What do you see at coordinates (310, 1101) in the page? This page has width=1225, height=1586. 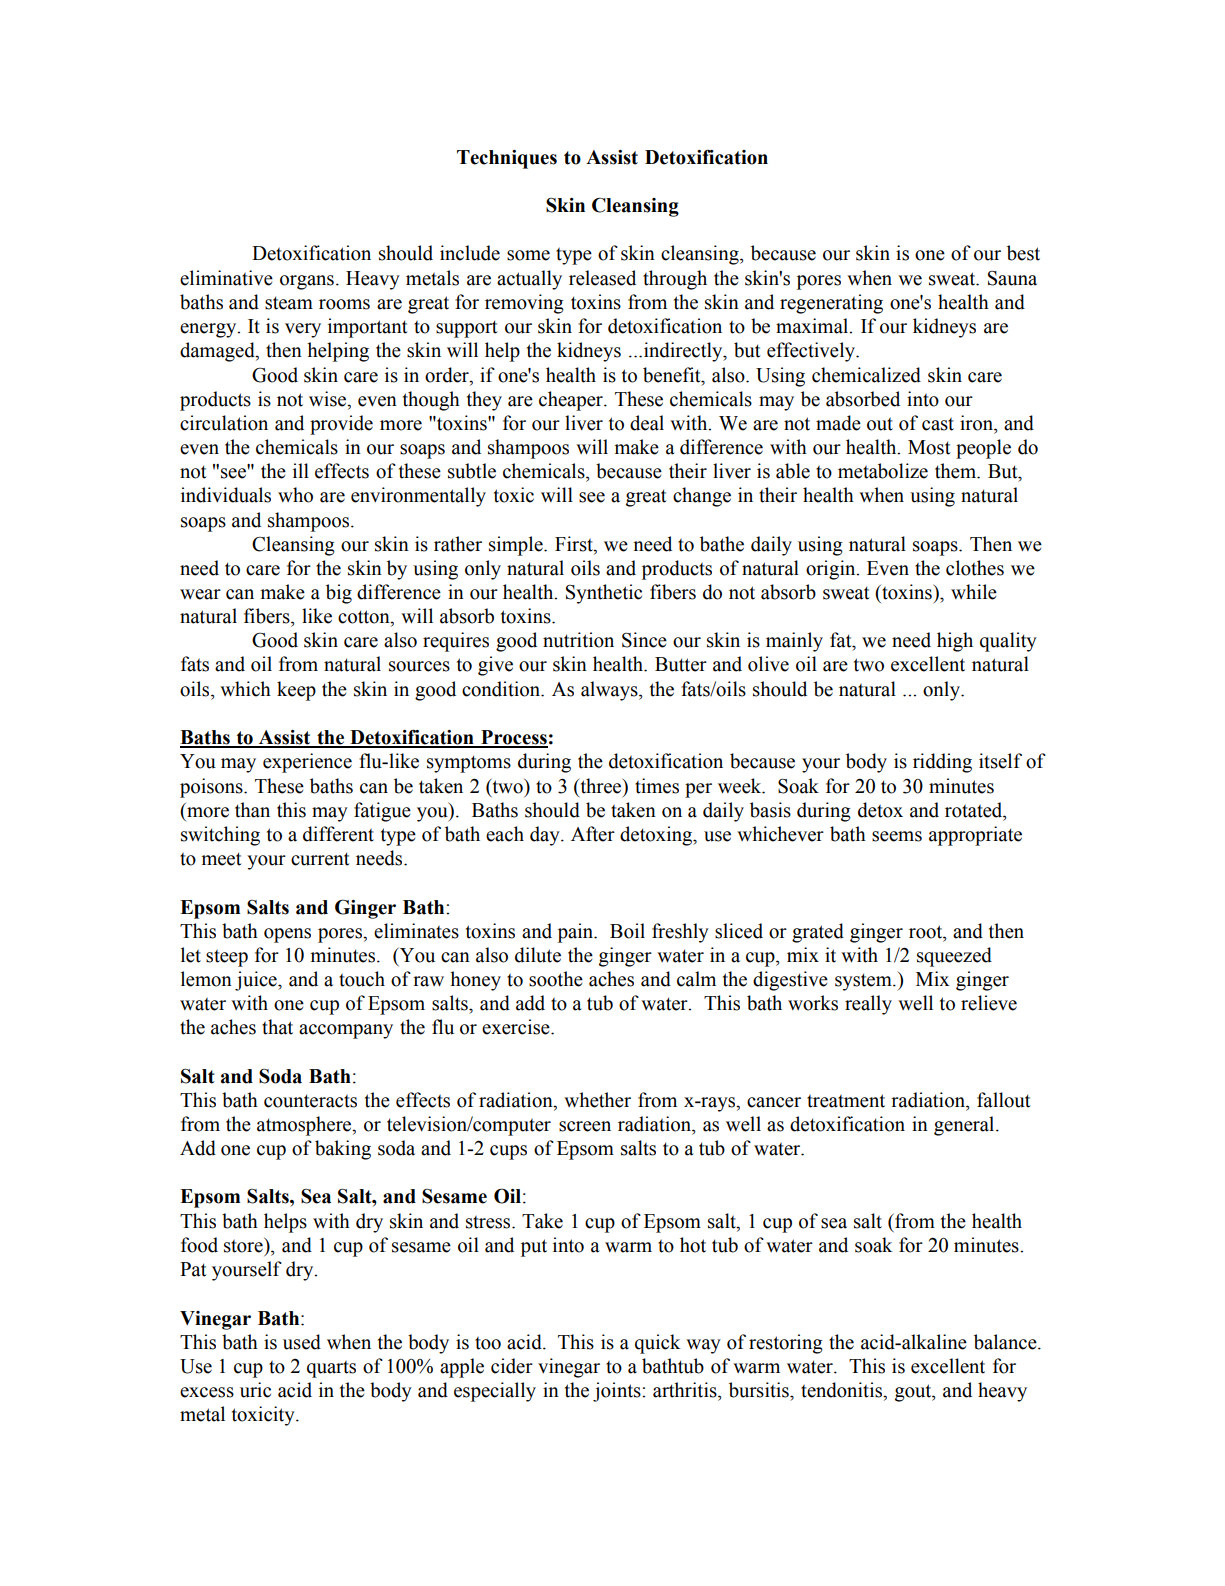 I see `counteracts` at bounding box center [310, 1101].
